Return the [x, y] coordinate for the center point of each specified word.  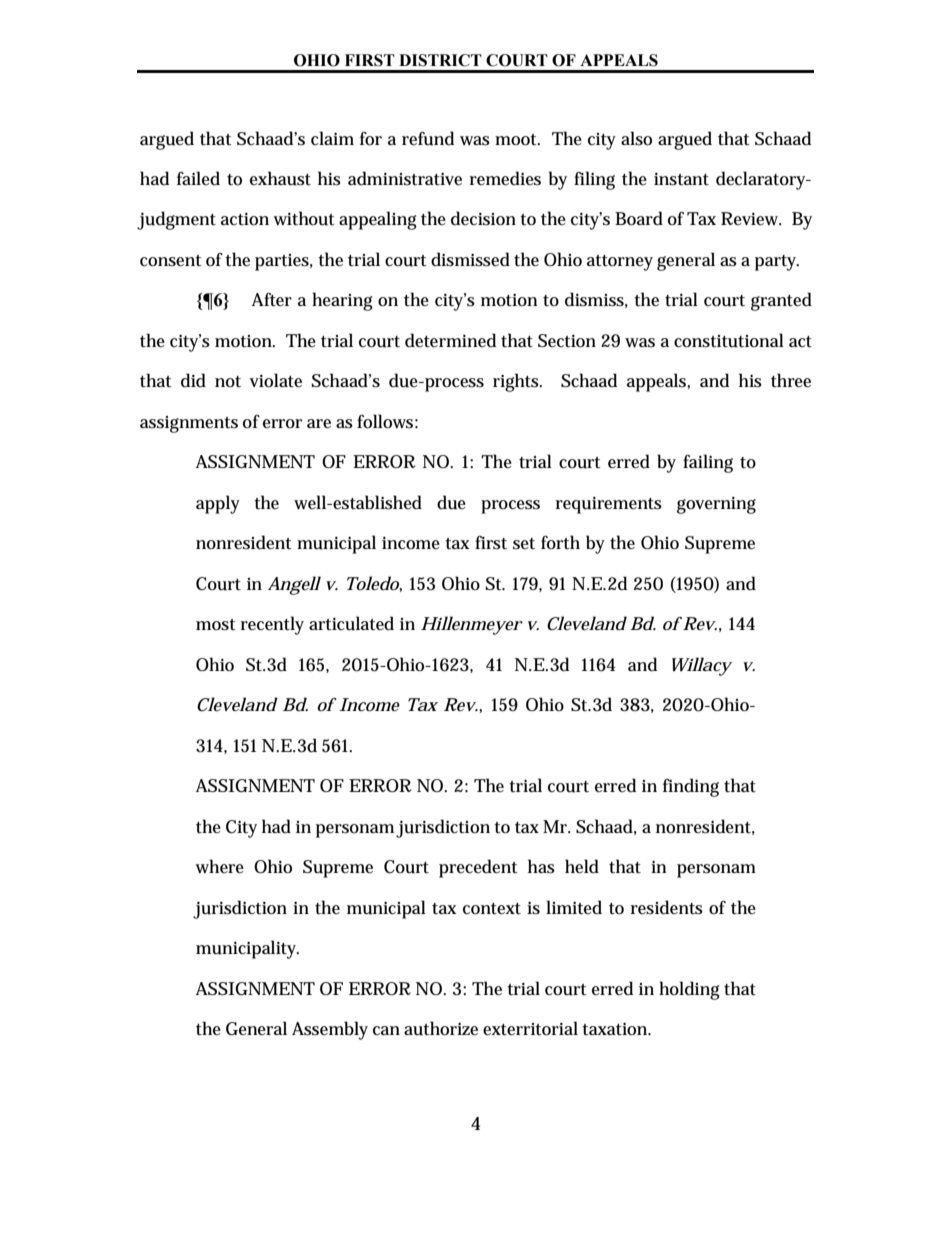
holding [689, 990]
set [524, 544]
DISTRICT [440, 60]
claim [332, 138]
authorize [441, 1028]
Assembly [330, 1030]
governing [716, 505]
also [636, 138]
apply [218, 504]
